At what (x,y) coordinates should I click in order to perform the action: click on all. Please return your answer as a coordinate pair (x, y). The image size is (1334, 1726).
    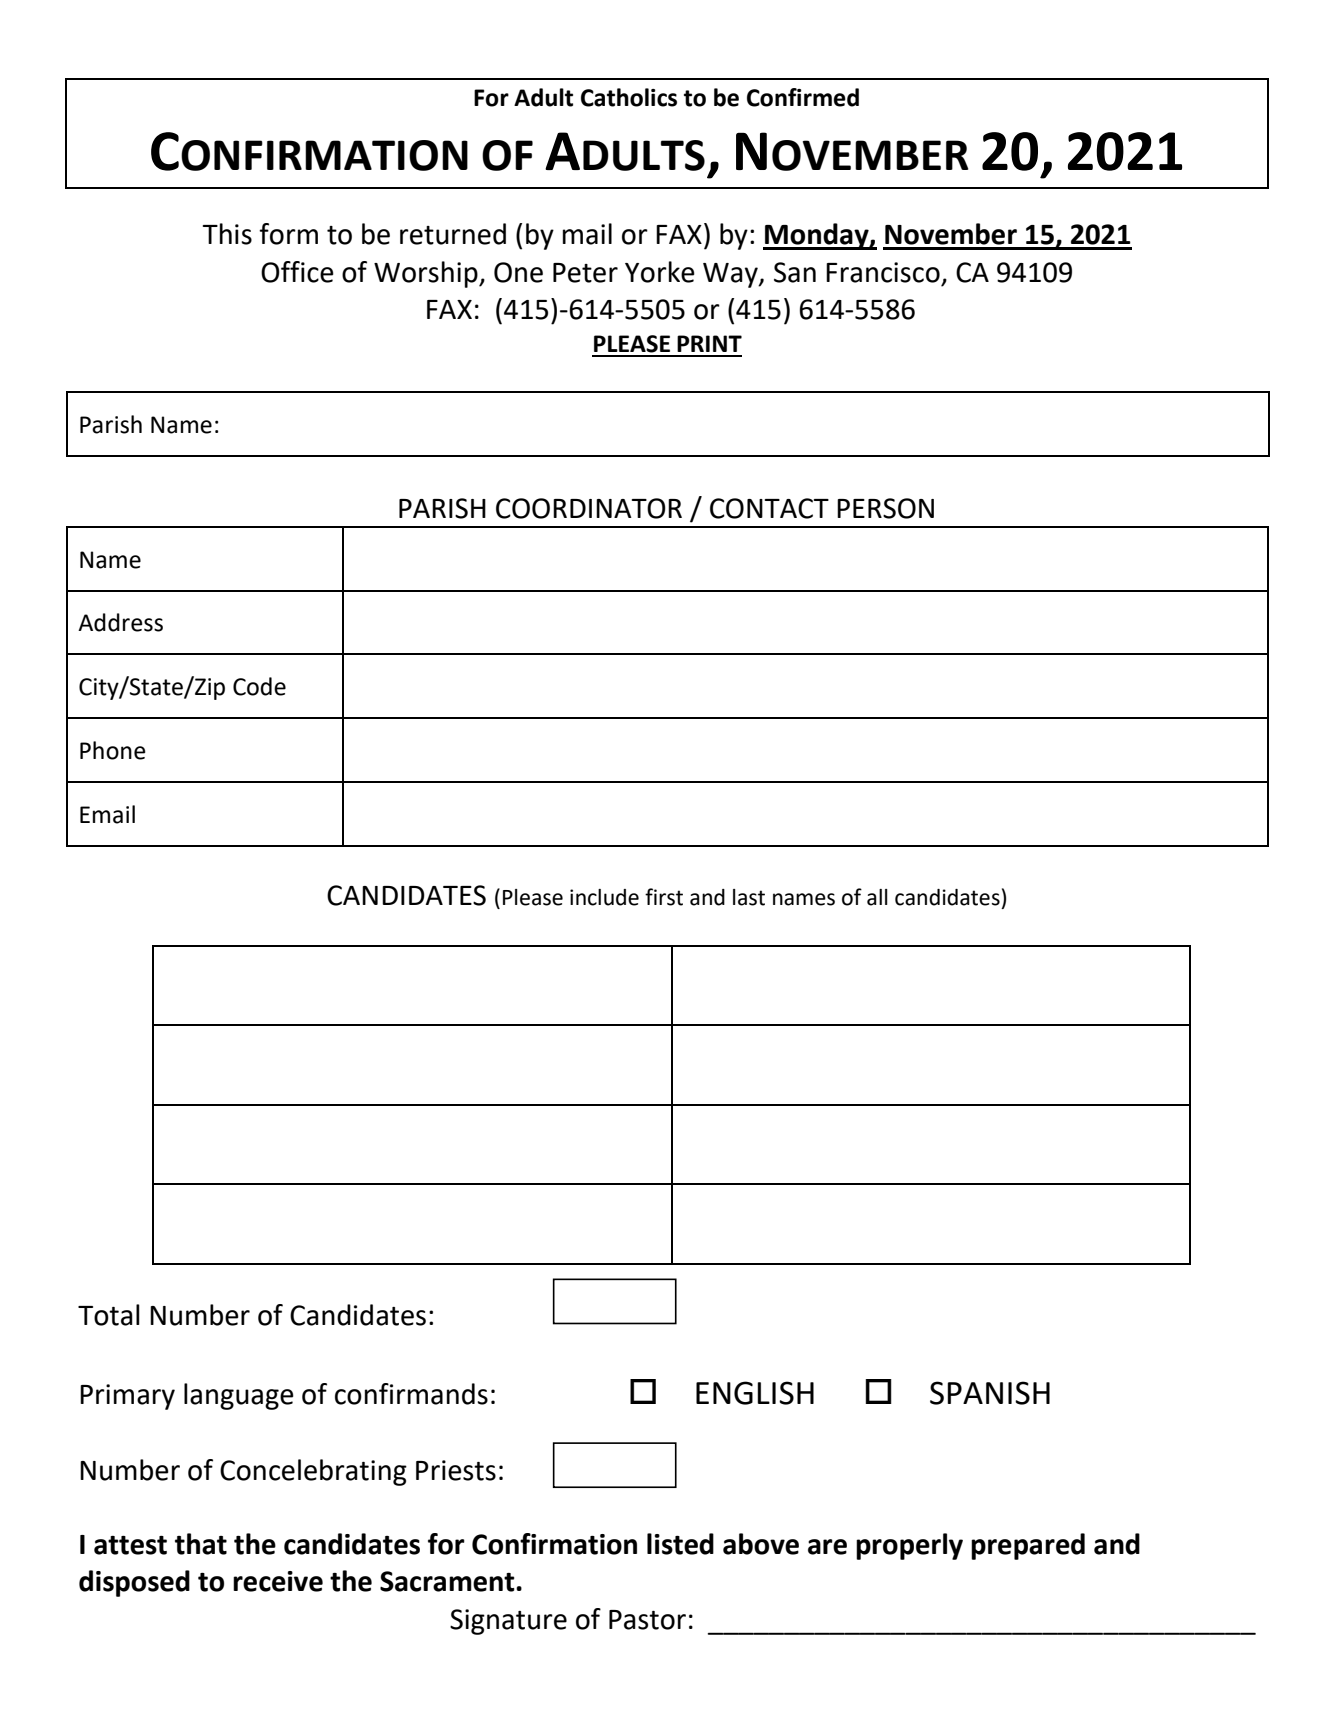
    Looking at the image, I should click on (877, 897).
